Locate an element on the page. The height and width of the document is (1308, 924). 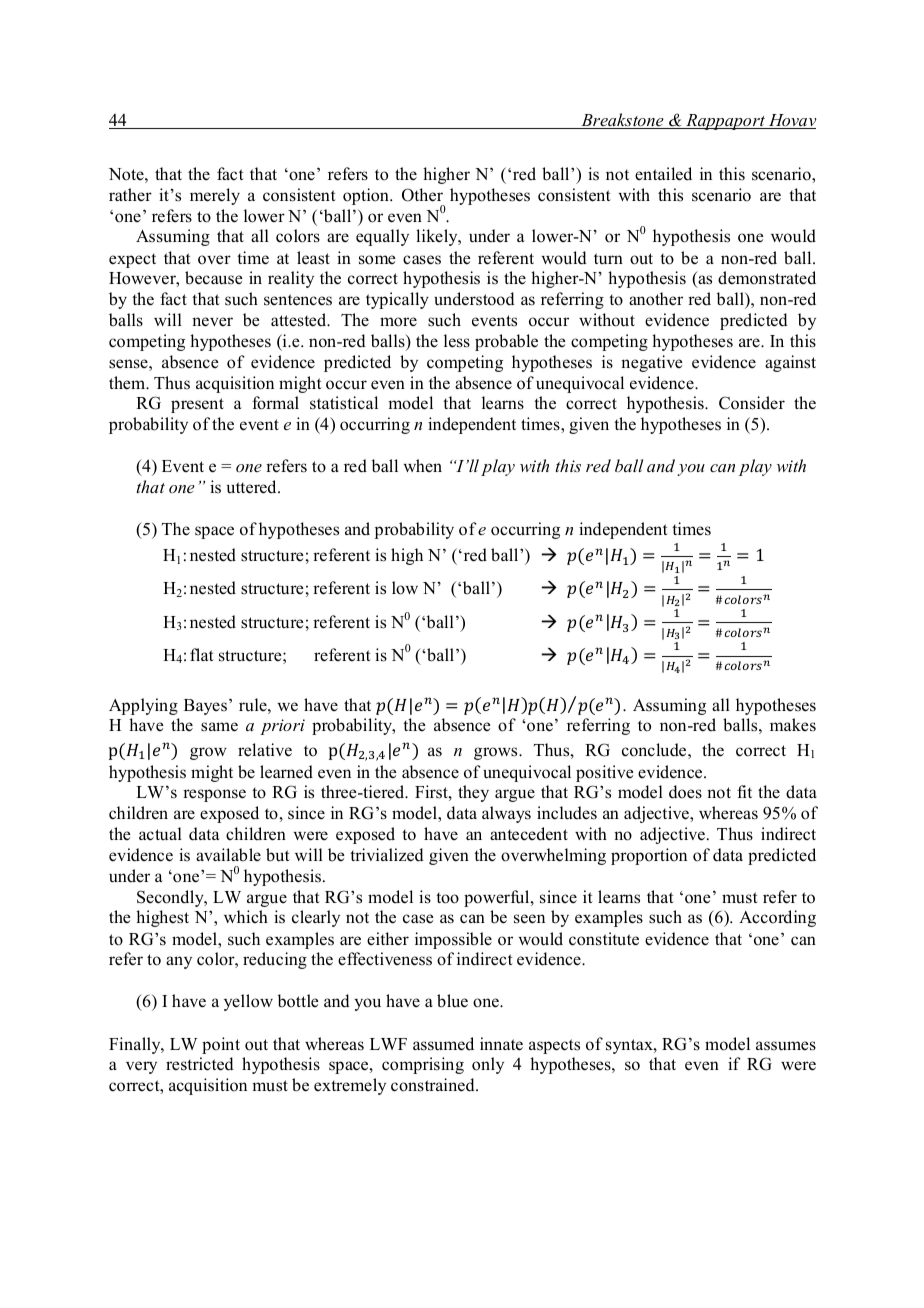
merely is located at coordinates (215, 196).
